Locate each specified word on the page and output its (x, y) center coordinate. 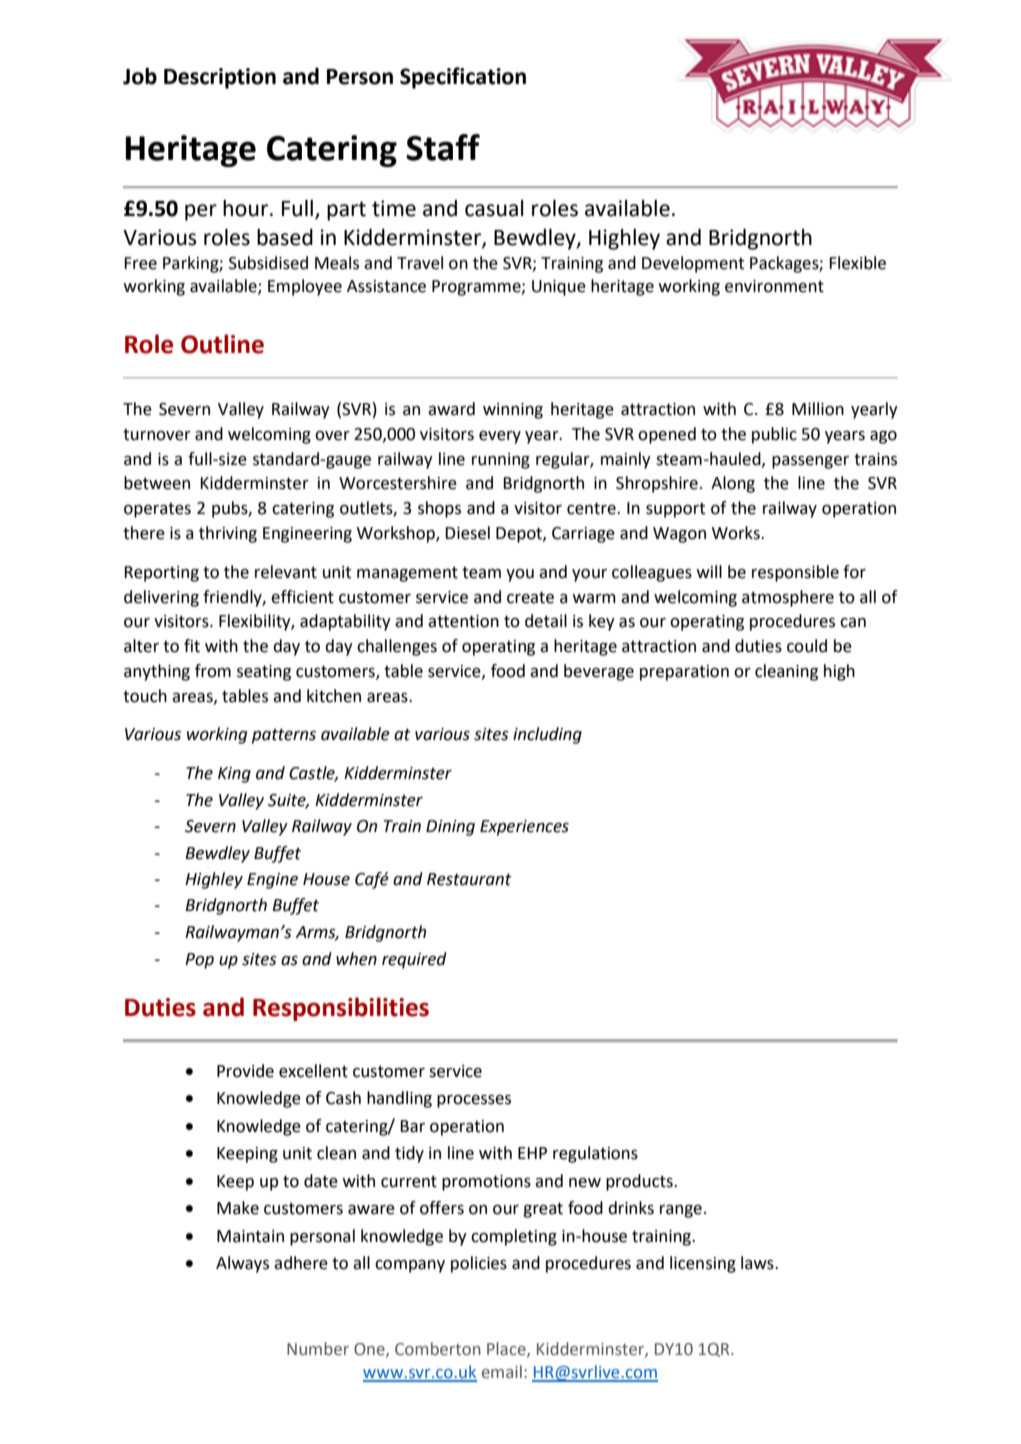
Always (242, 1264)
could (807, 646)
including (547, 735)
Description (220, 78)
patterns (284, 736)
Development (693, 264)
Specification (463, 78)
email (502, 1372)
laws (758, 1263)
